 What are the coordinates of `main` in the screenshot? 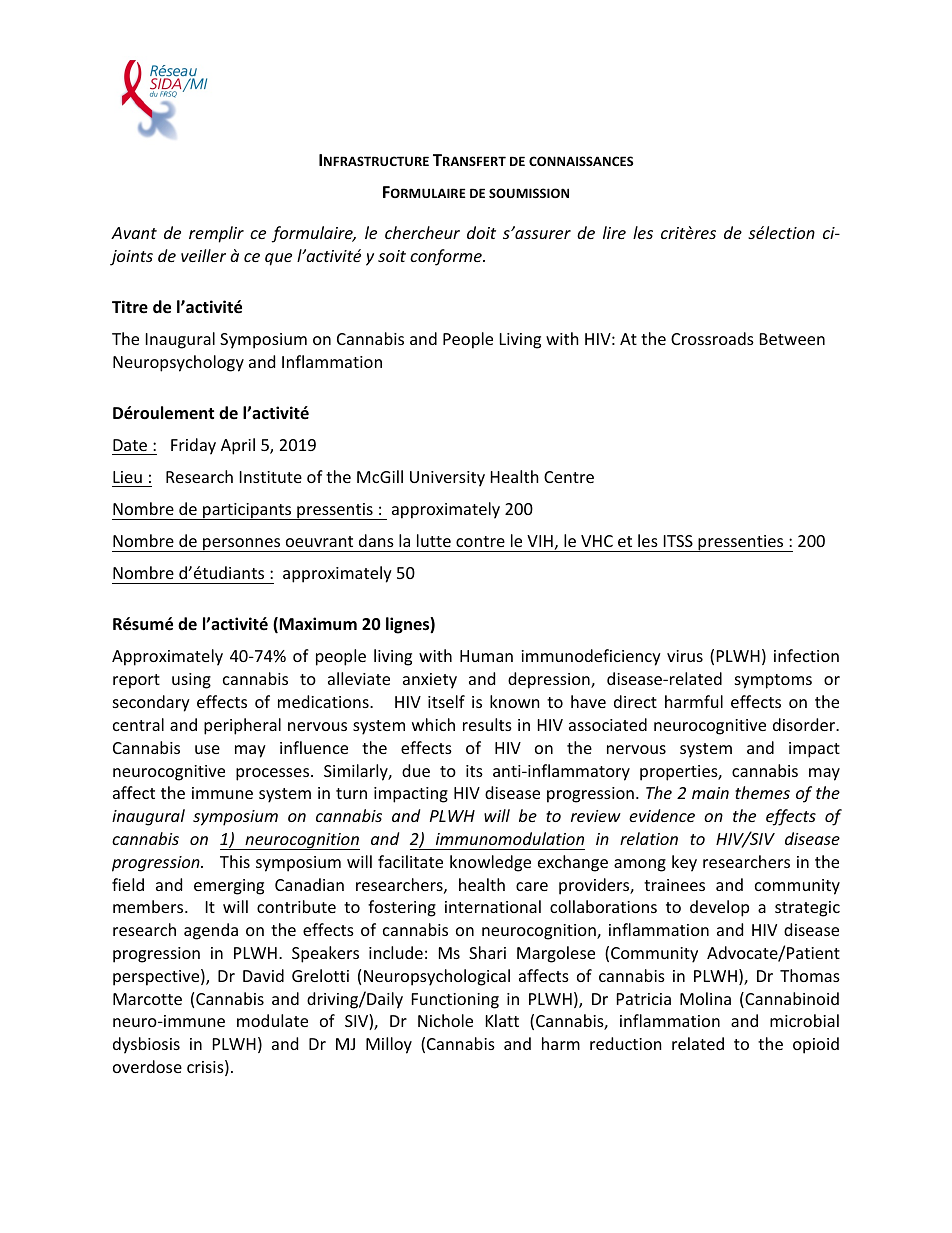 It's located at (710, 793).
